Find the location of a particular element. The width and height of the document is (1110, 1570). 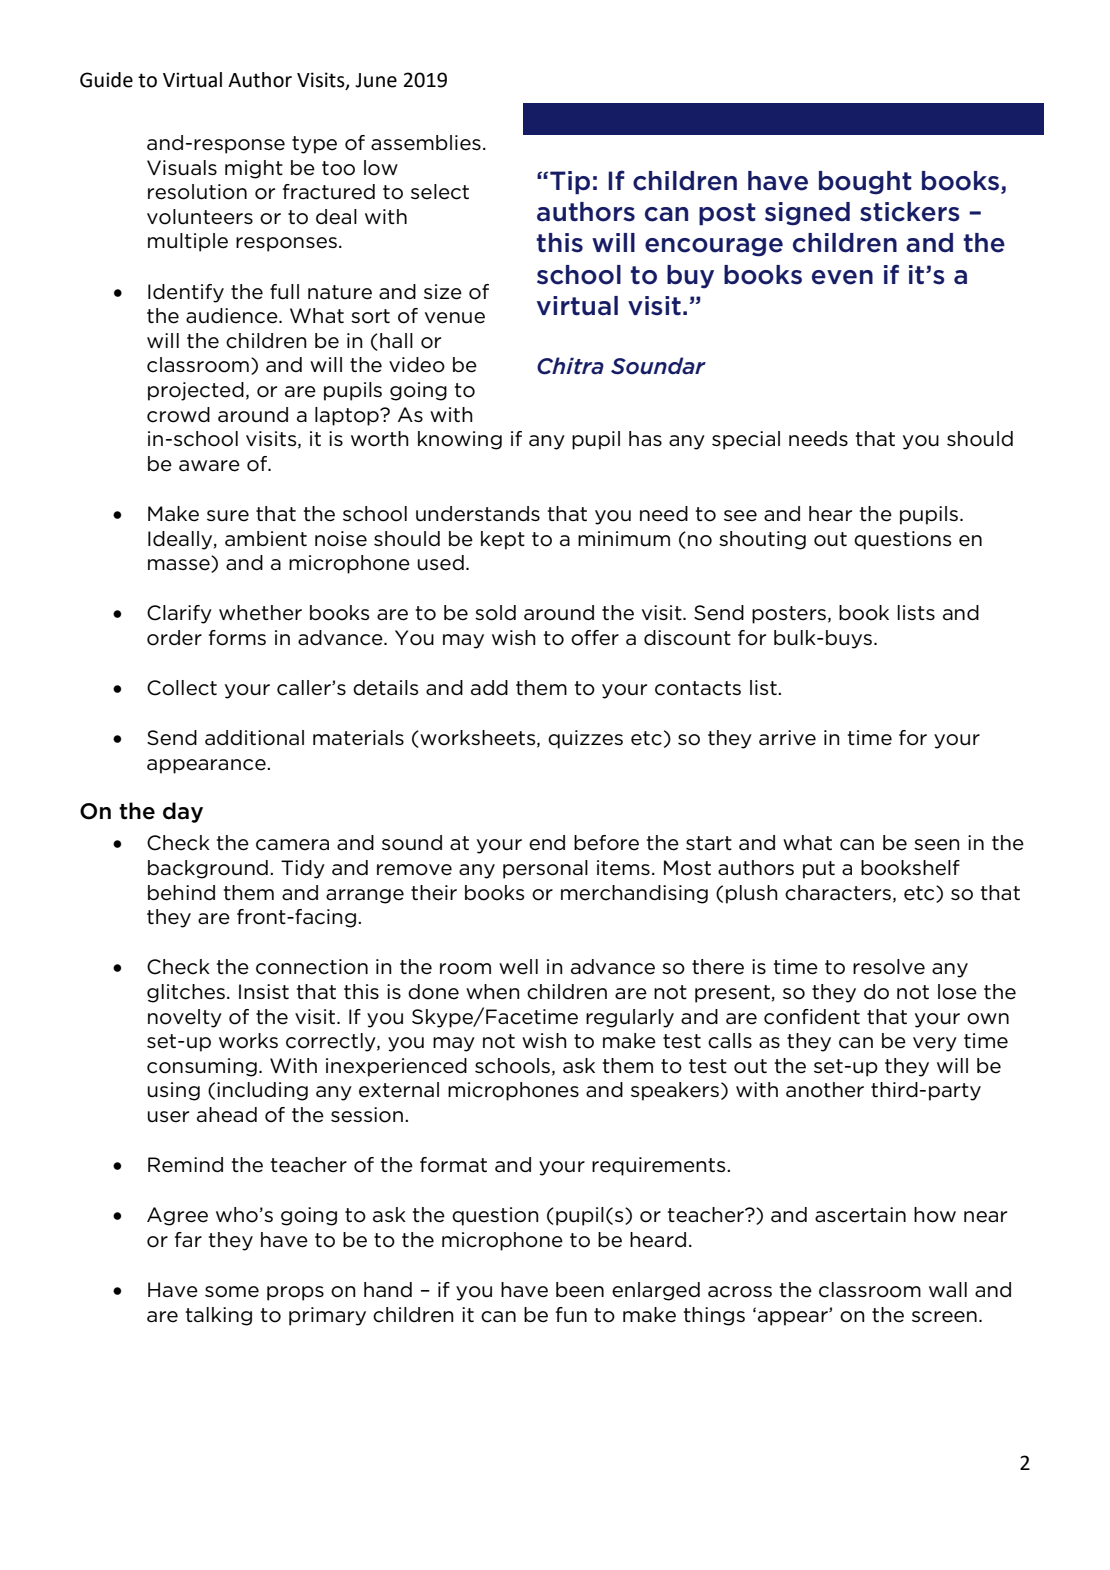

masse is located at coordinates (180, 566).
